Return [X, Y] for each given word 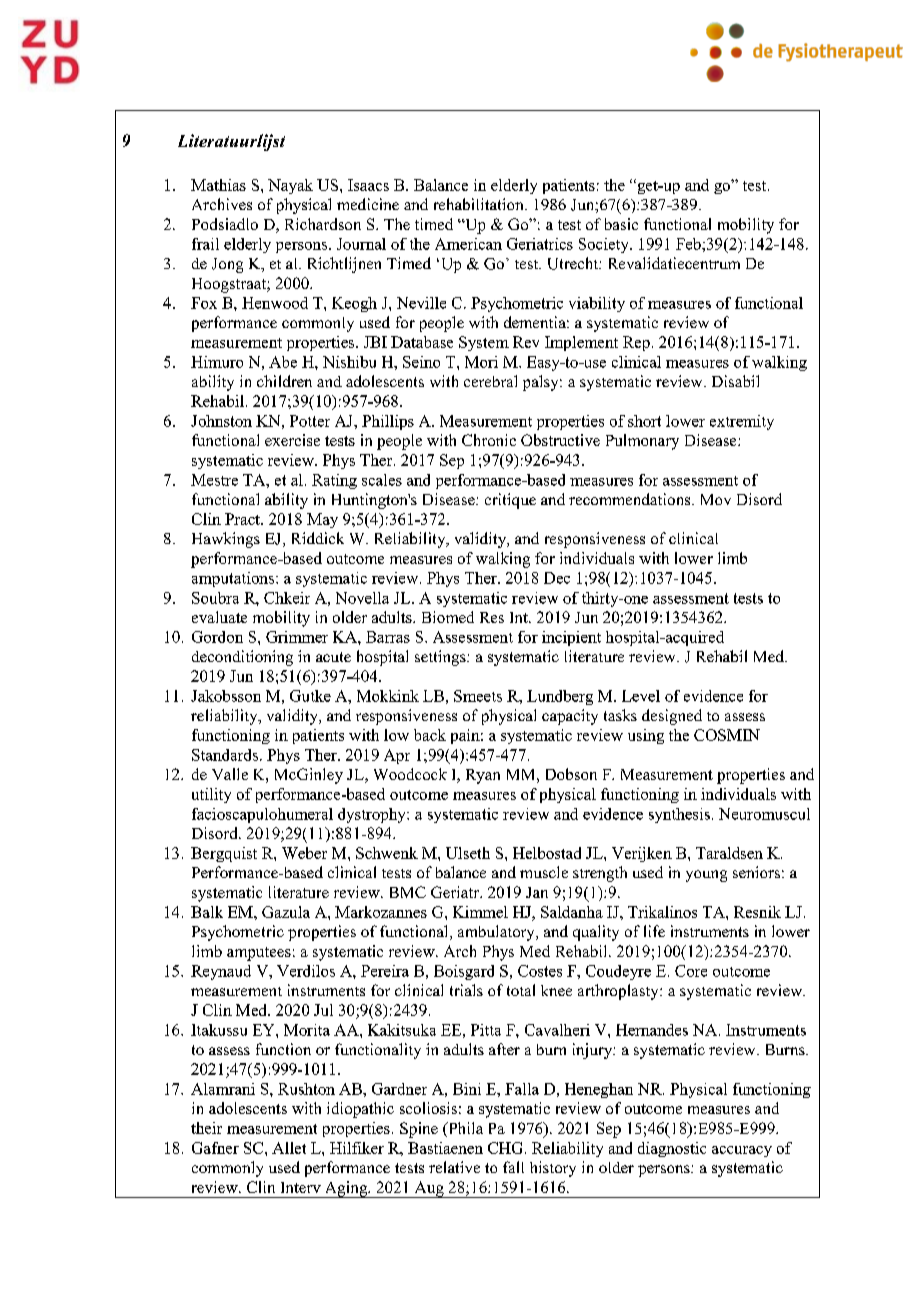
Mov [716, 499]
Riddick [318, 538]
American [468, 244]
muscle [544, 872]
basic [621, 224]
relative [454, 1167]
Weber [304, 853]
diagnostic [672, 1149]
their [206, 1128]
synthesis [679, 815]
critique [510, 501]
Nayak [290, 186]
